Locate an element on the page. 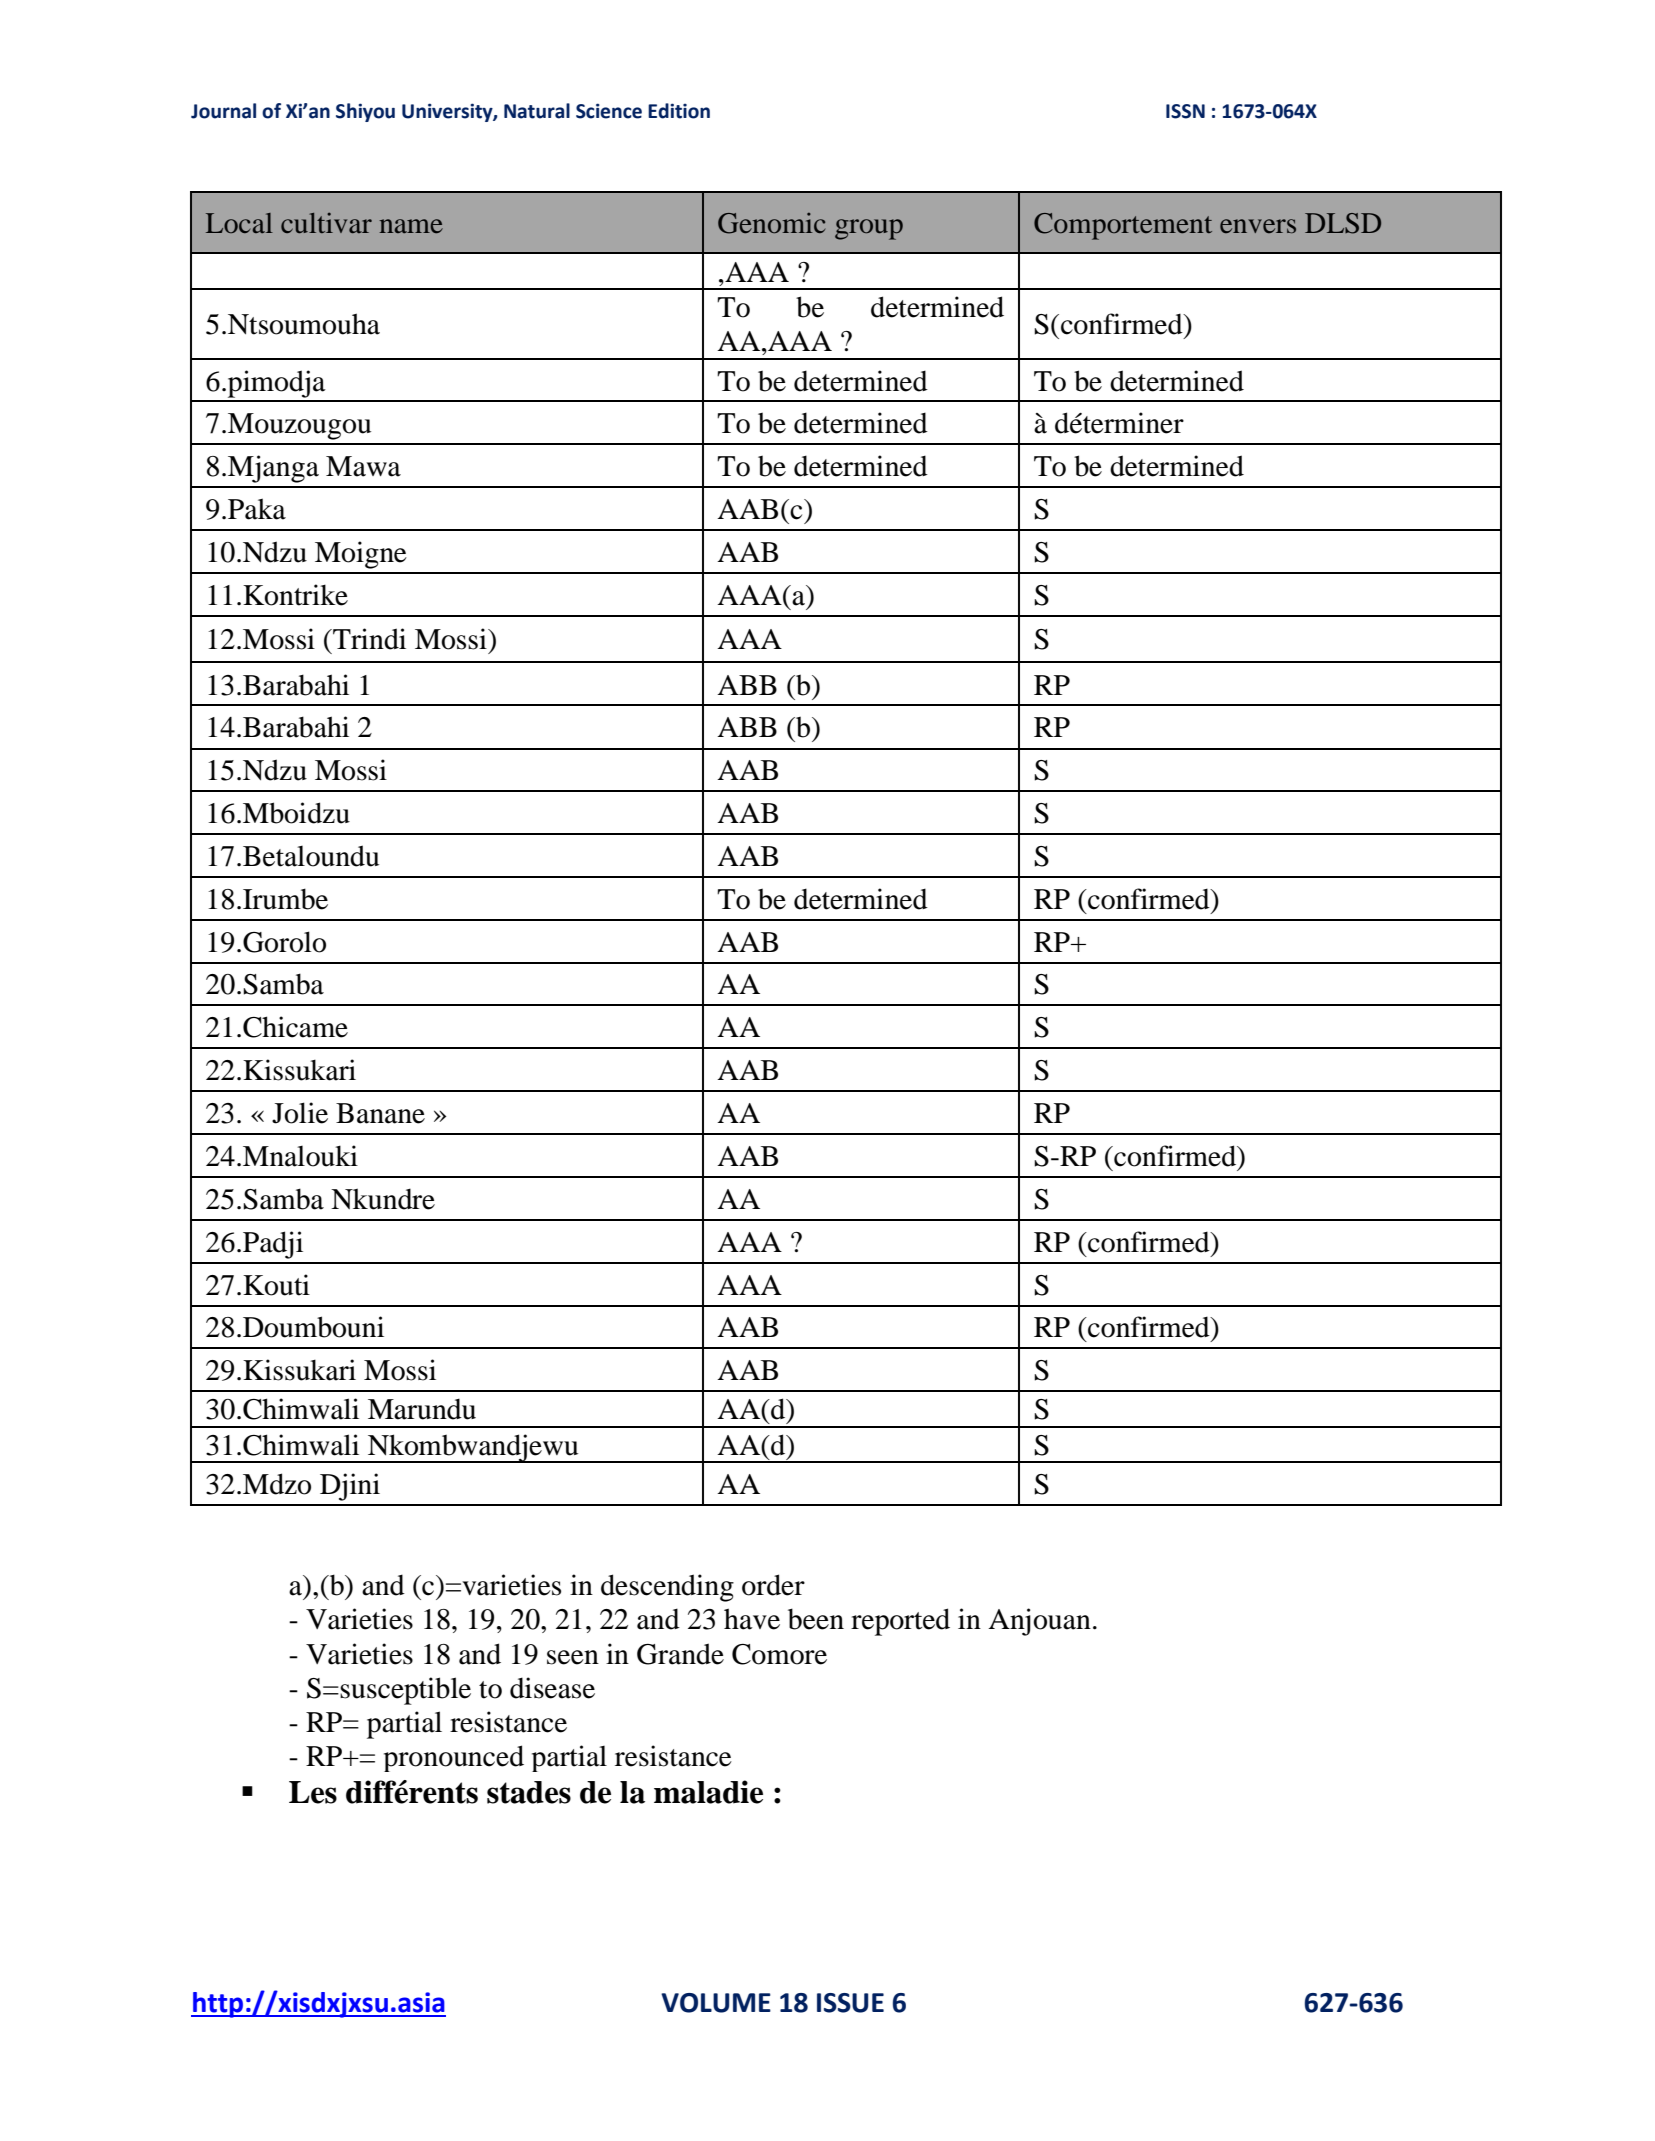 Image resolution: width=1655 pixels, height=2141 pixels. ISSUE is located at coordinates (850, 2003).
